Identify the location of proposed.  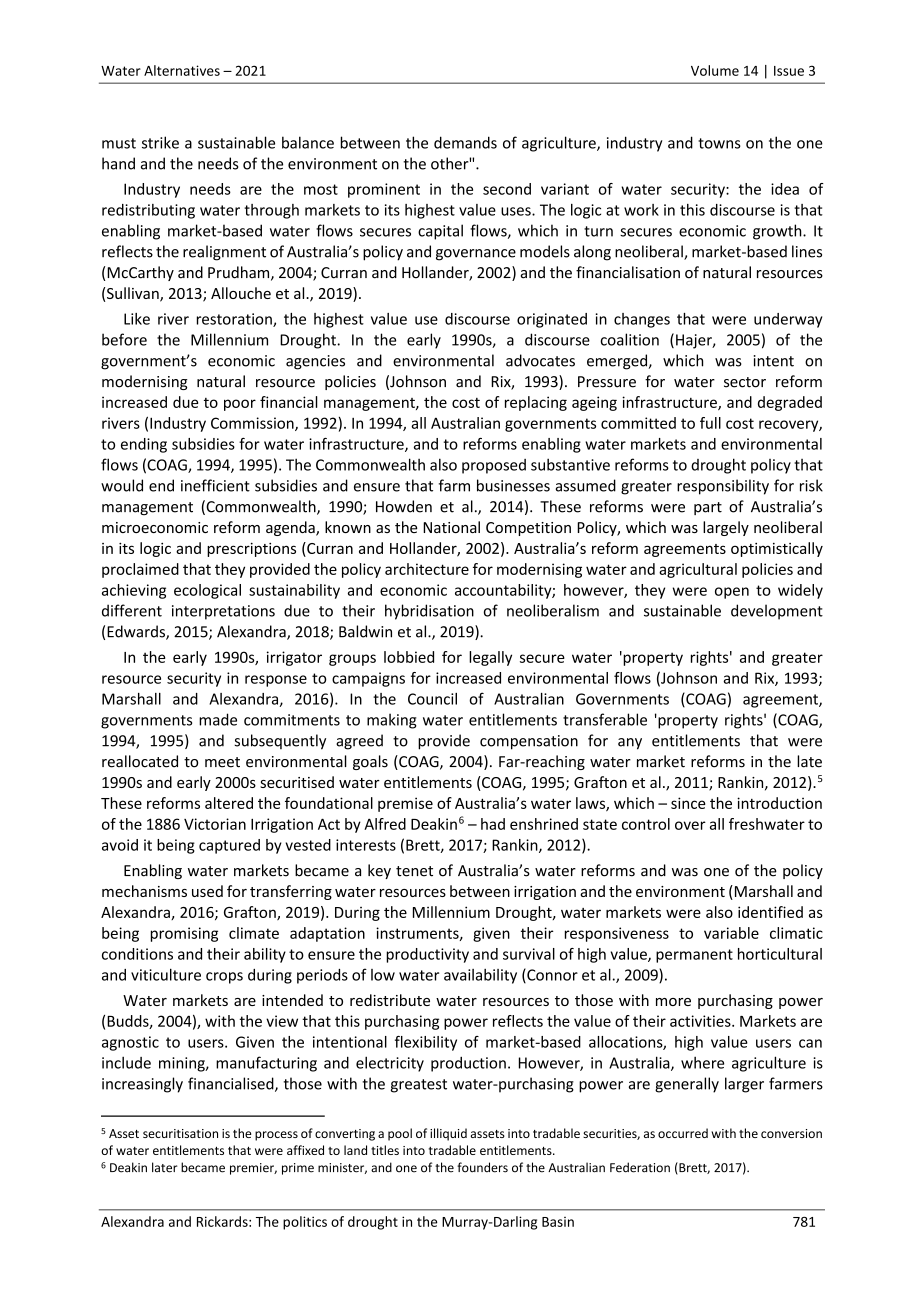
(494, 466).
